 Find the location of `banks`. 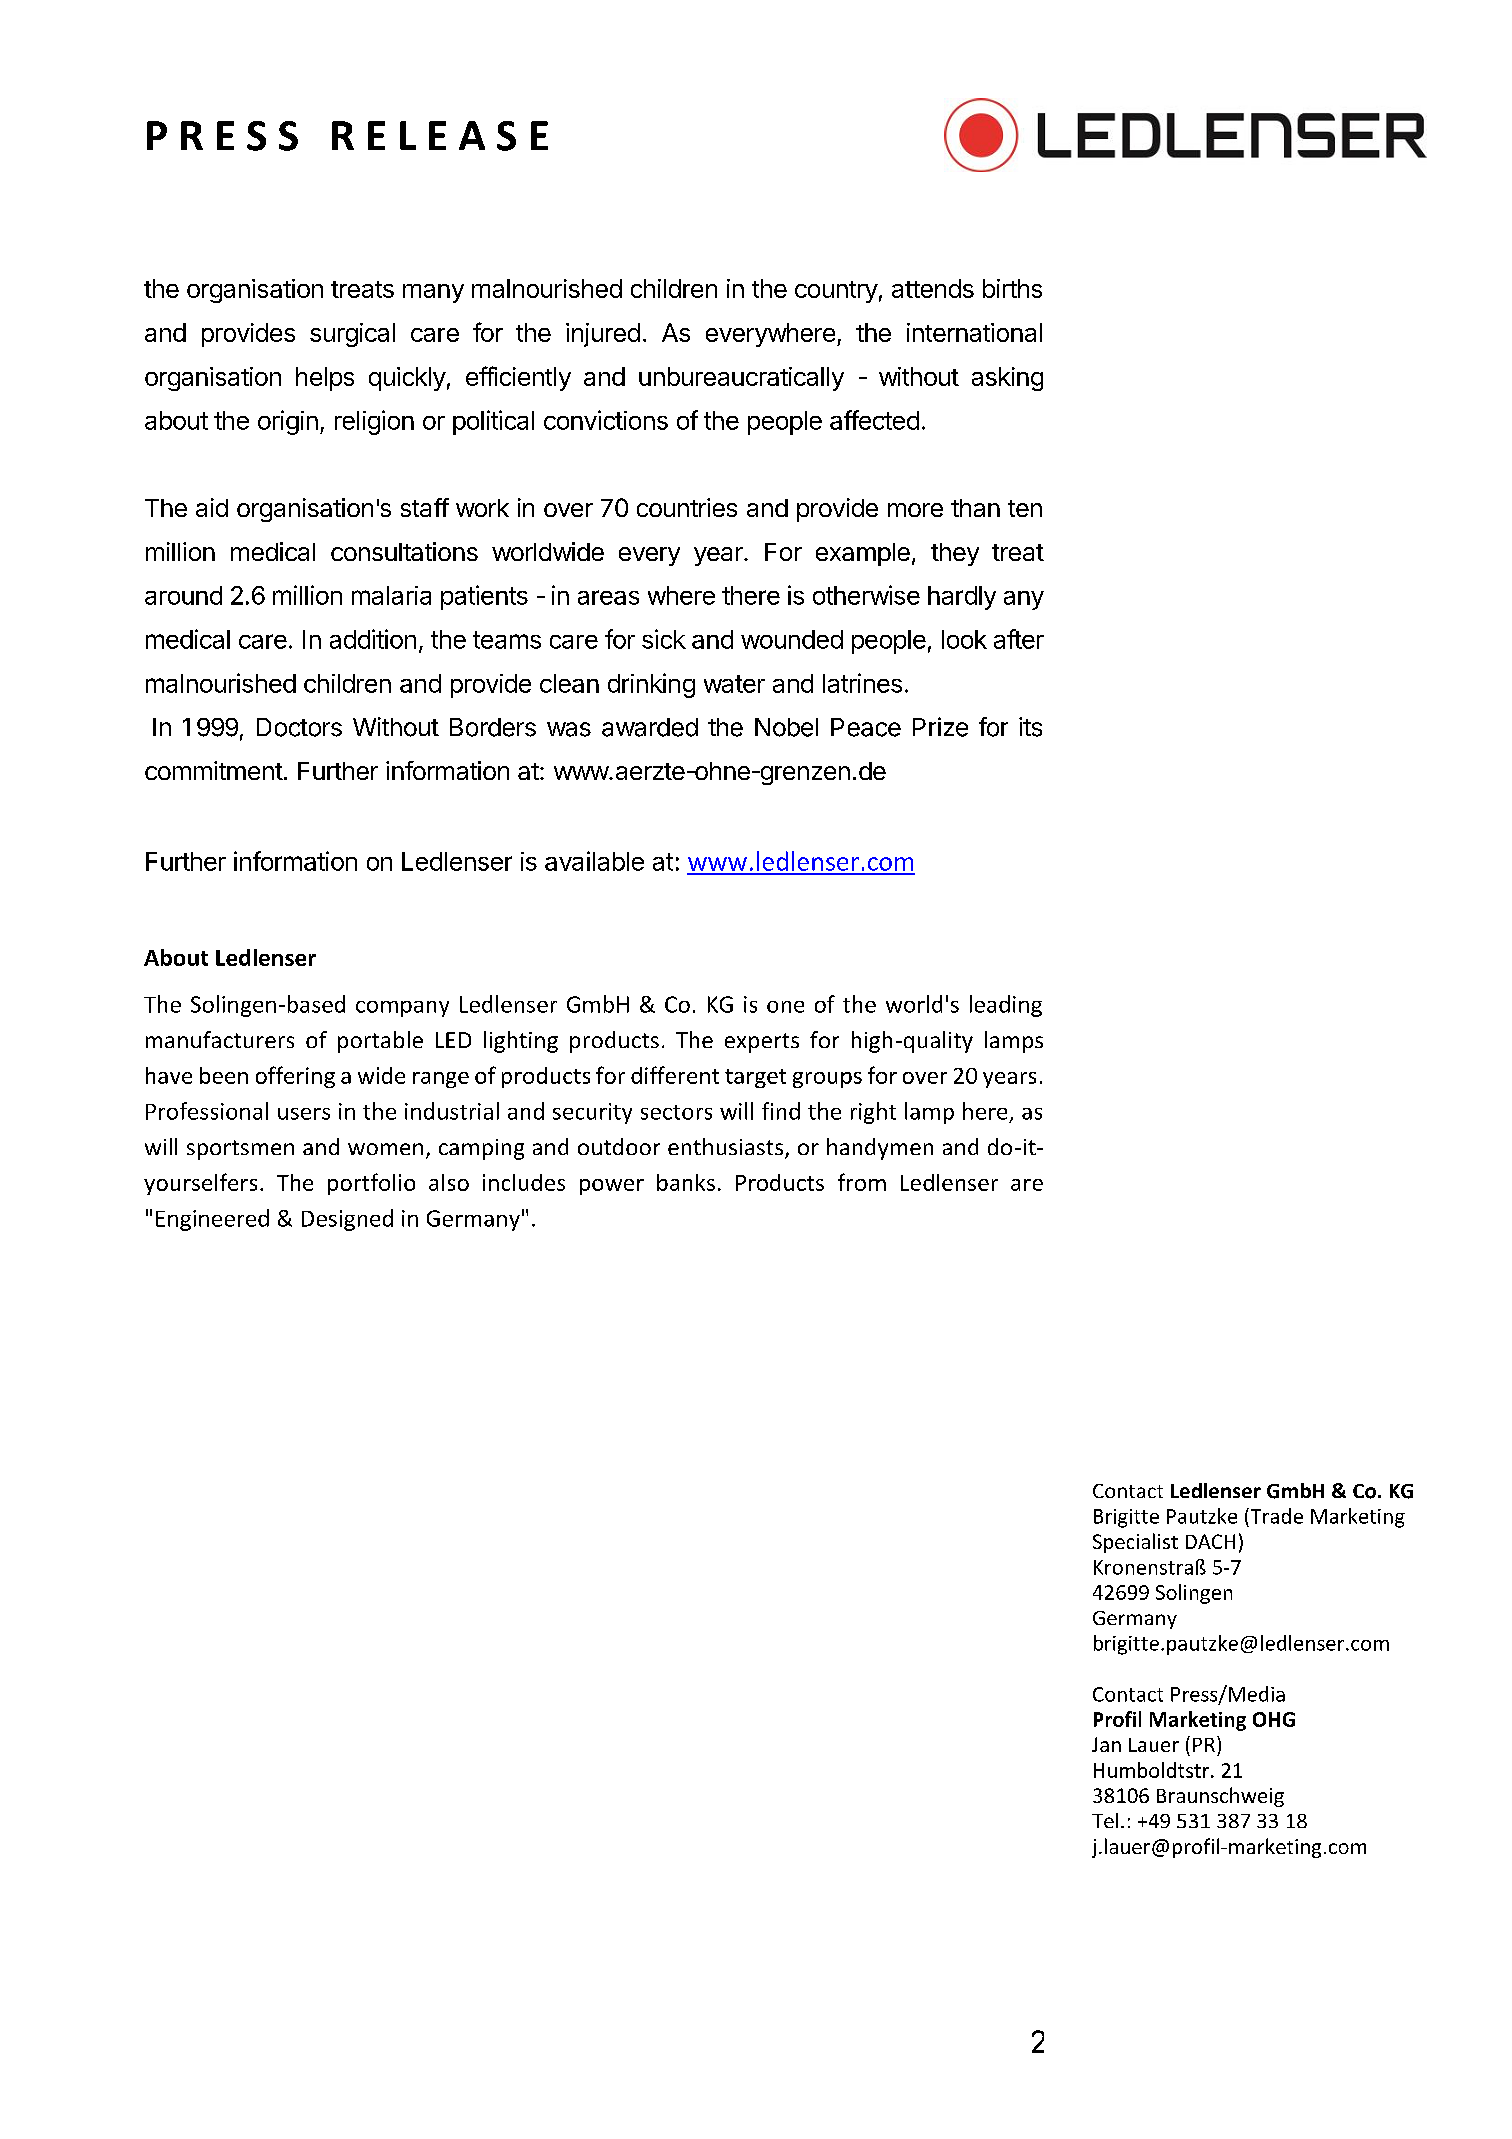

banks is located at coordinates (686, 1182).
